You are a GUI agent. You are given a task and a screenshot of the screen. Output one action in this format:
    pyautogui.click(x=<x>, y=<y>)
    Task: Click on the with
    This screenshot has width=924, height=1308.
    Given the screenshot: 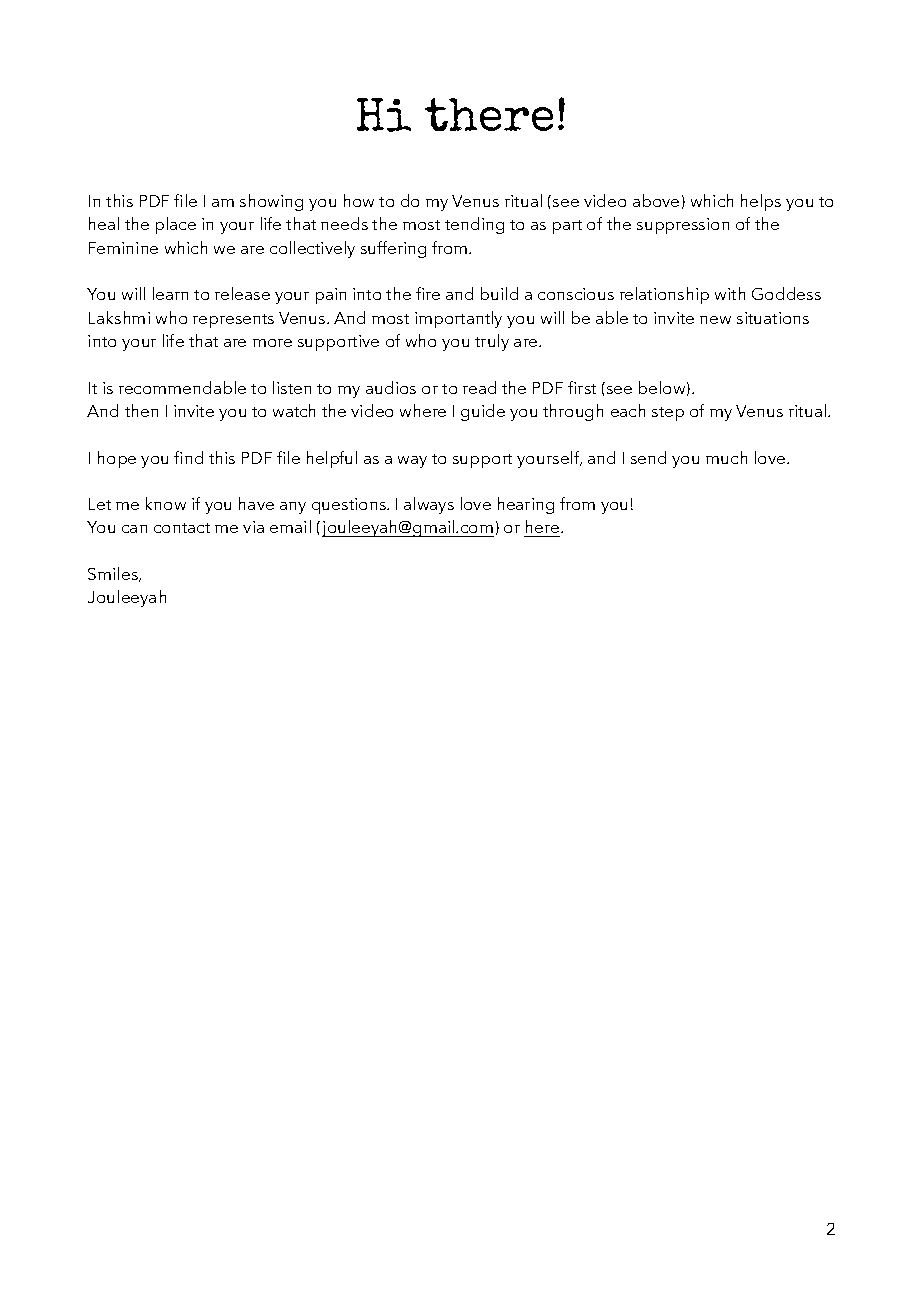 What is the action you would take?
    pyautogui.click(x=730, y=293)
